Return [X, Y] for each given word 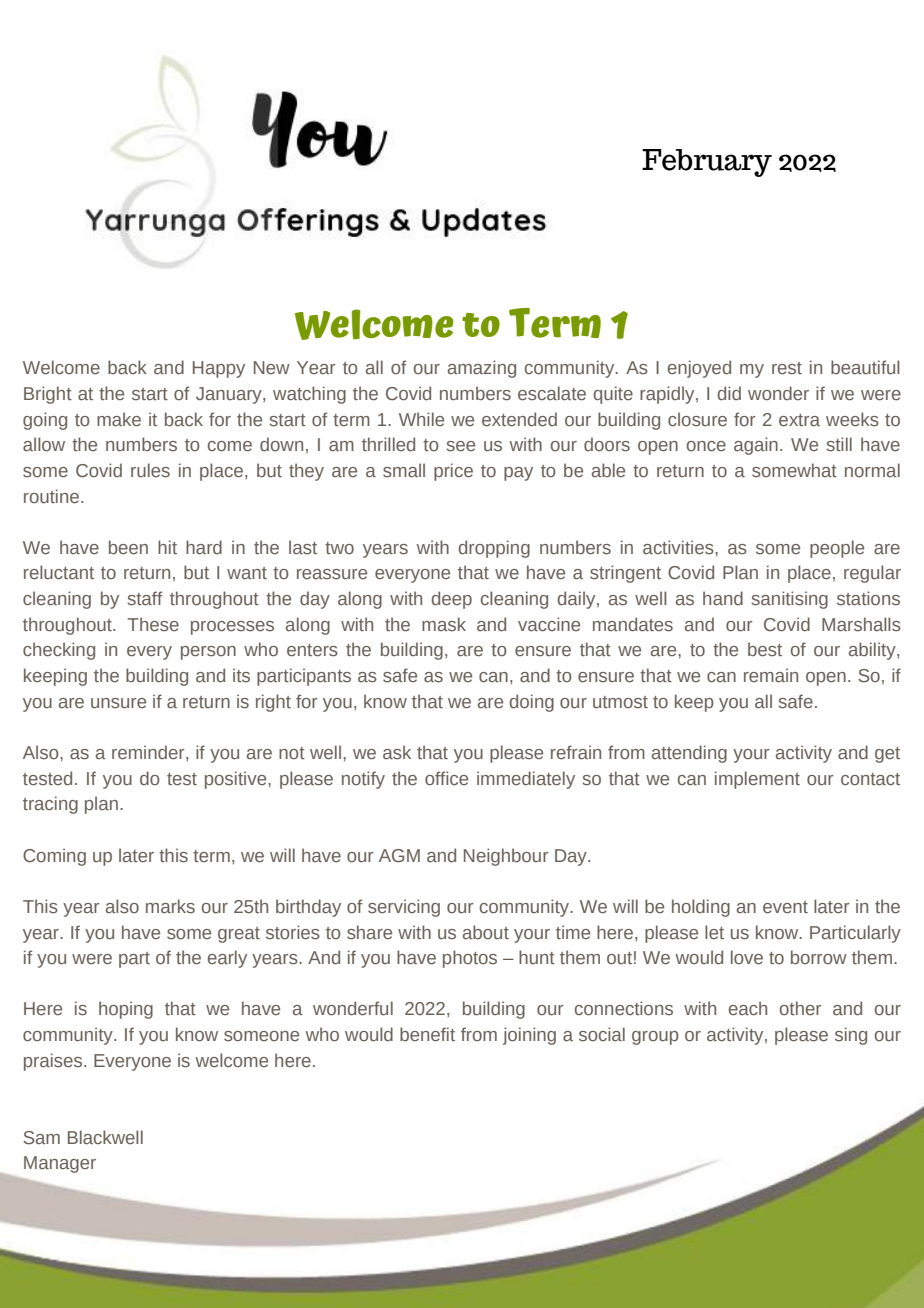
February [707, 163]
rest [787, 368]
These [153, 624]
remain [771, 675]
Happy [219, 369]
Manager [60, 1164]
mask [444, 624]
